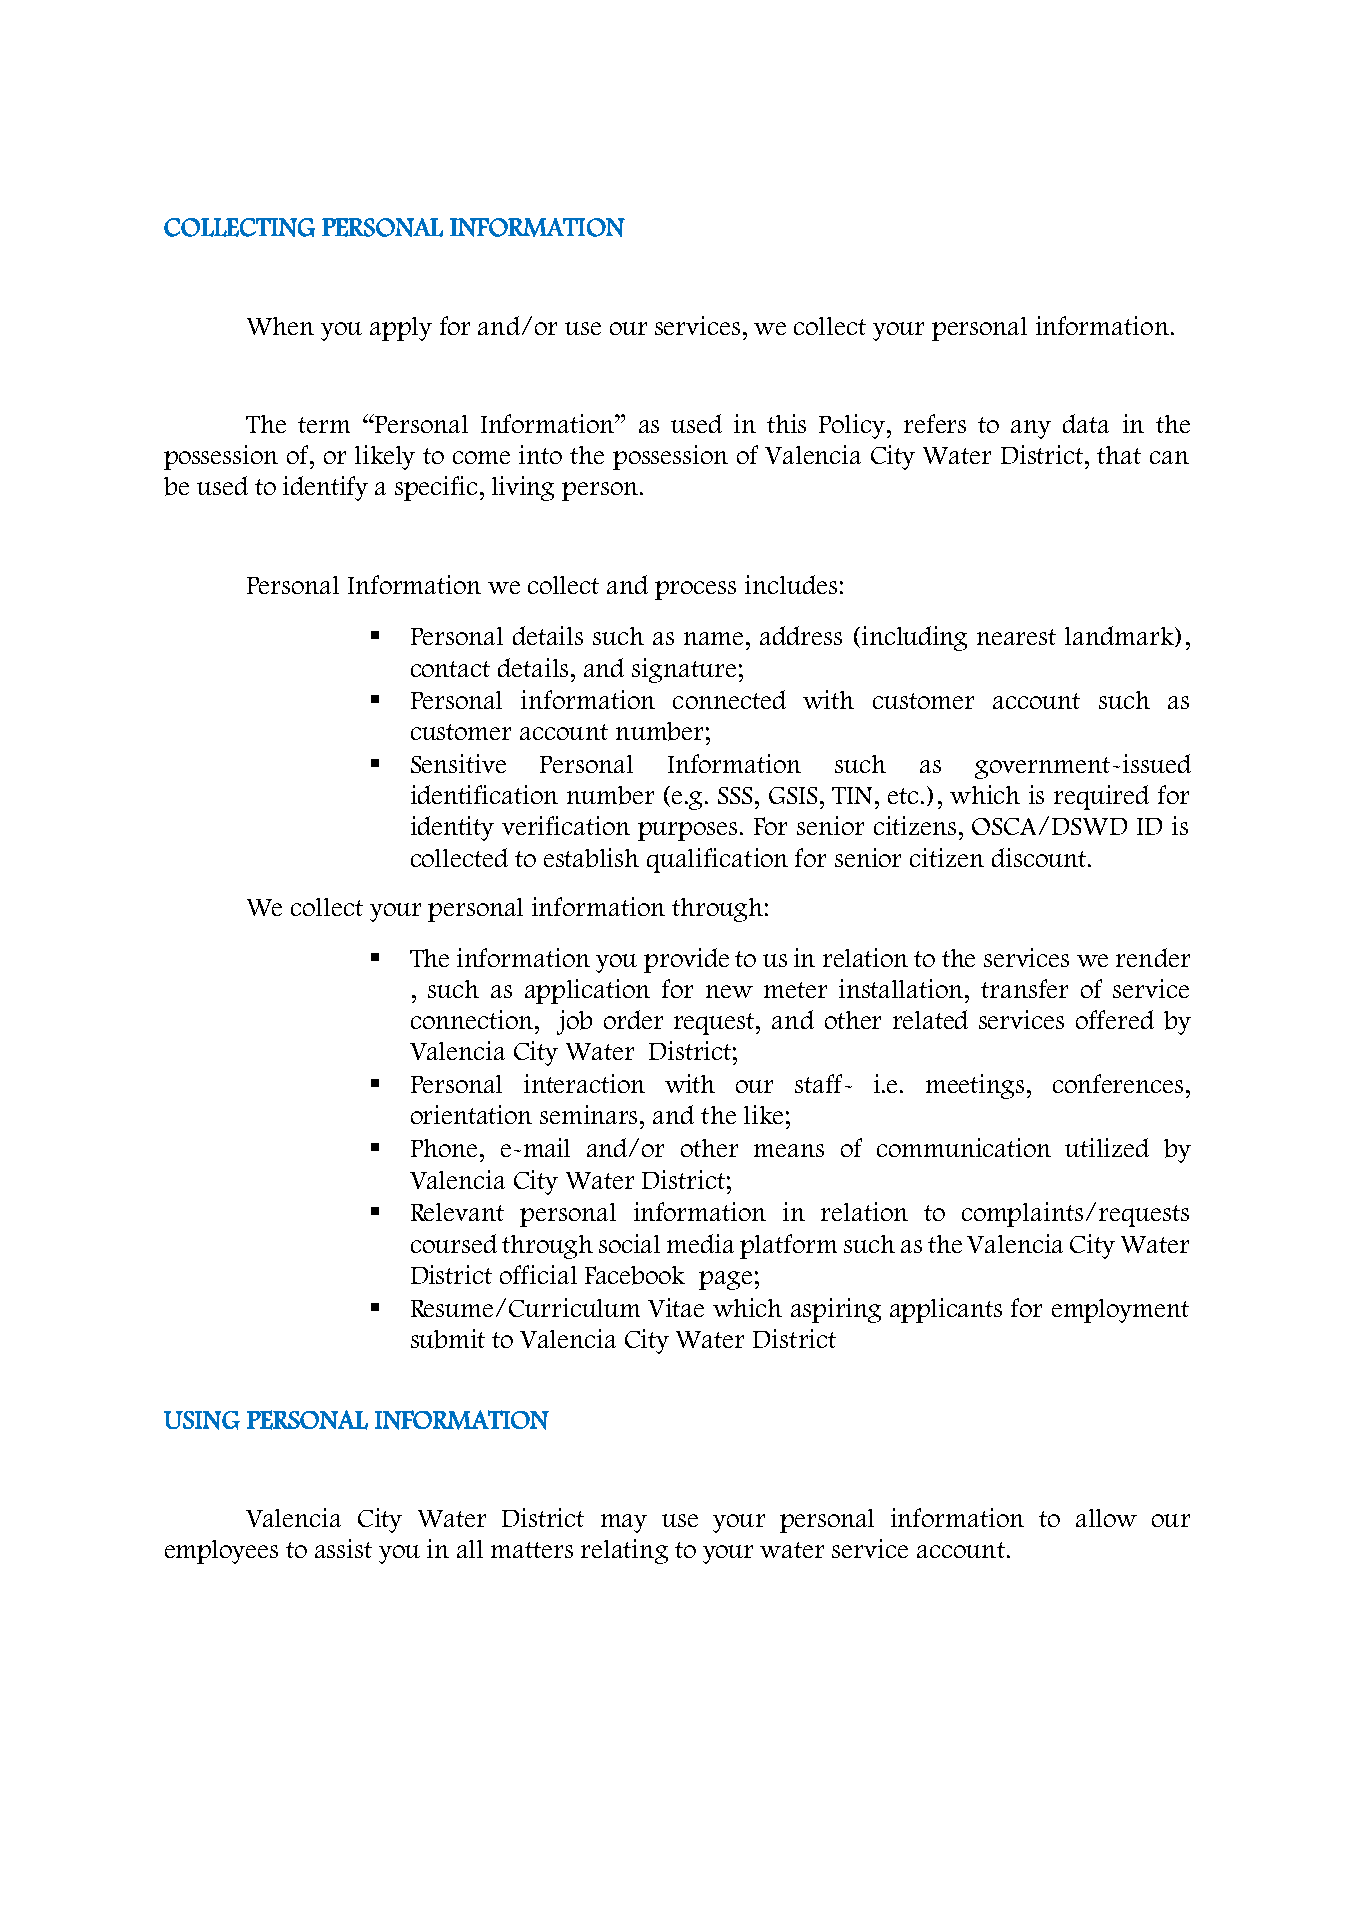 The height and width of the page is (1915, 1354). Describe the element at coordinates (472, 1019) in the page. I see `connection` at that location.
